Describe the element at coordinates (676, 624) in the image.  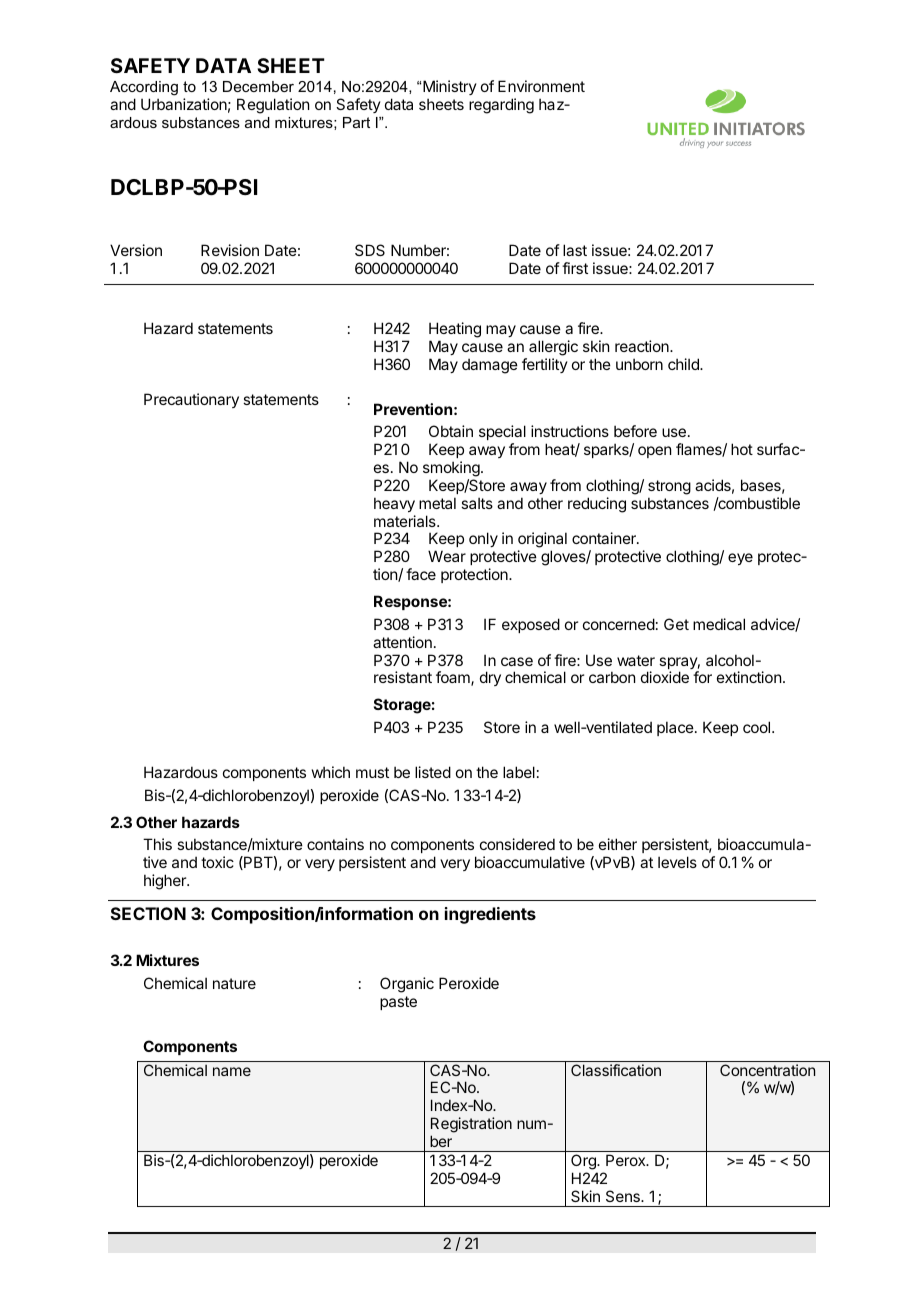
I see `Get` at that location.
